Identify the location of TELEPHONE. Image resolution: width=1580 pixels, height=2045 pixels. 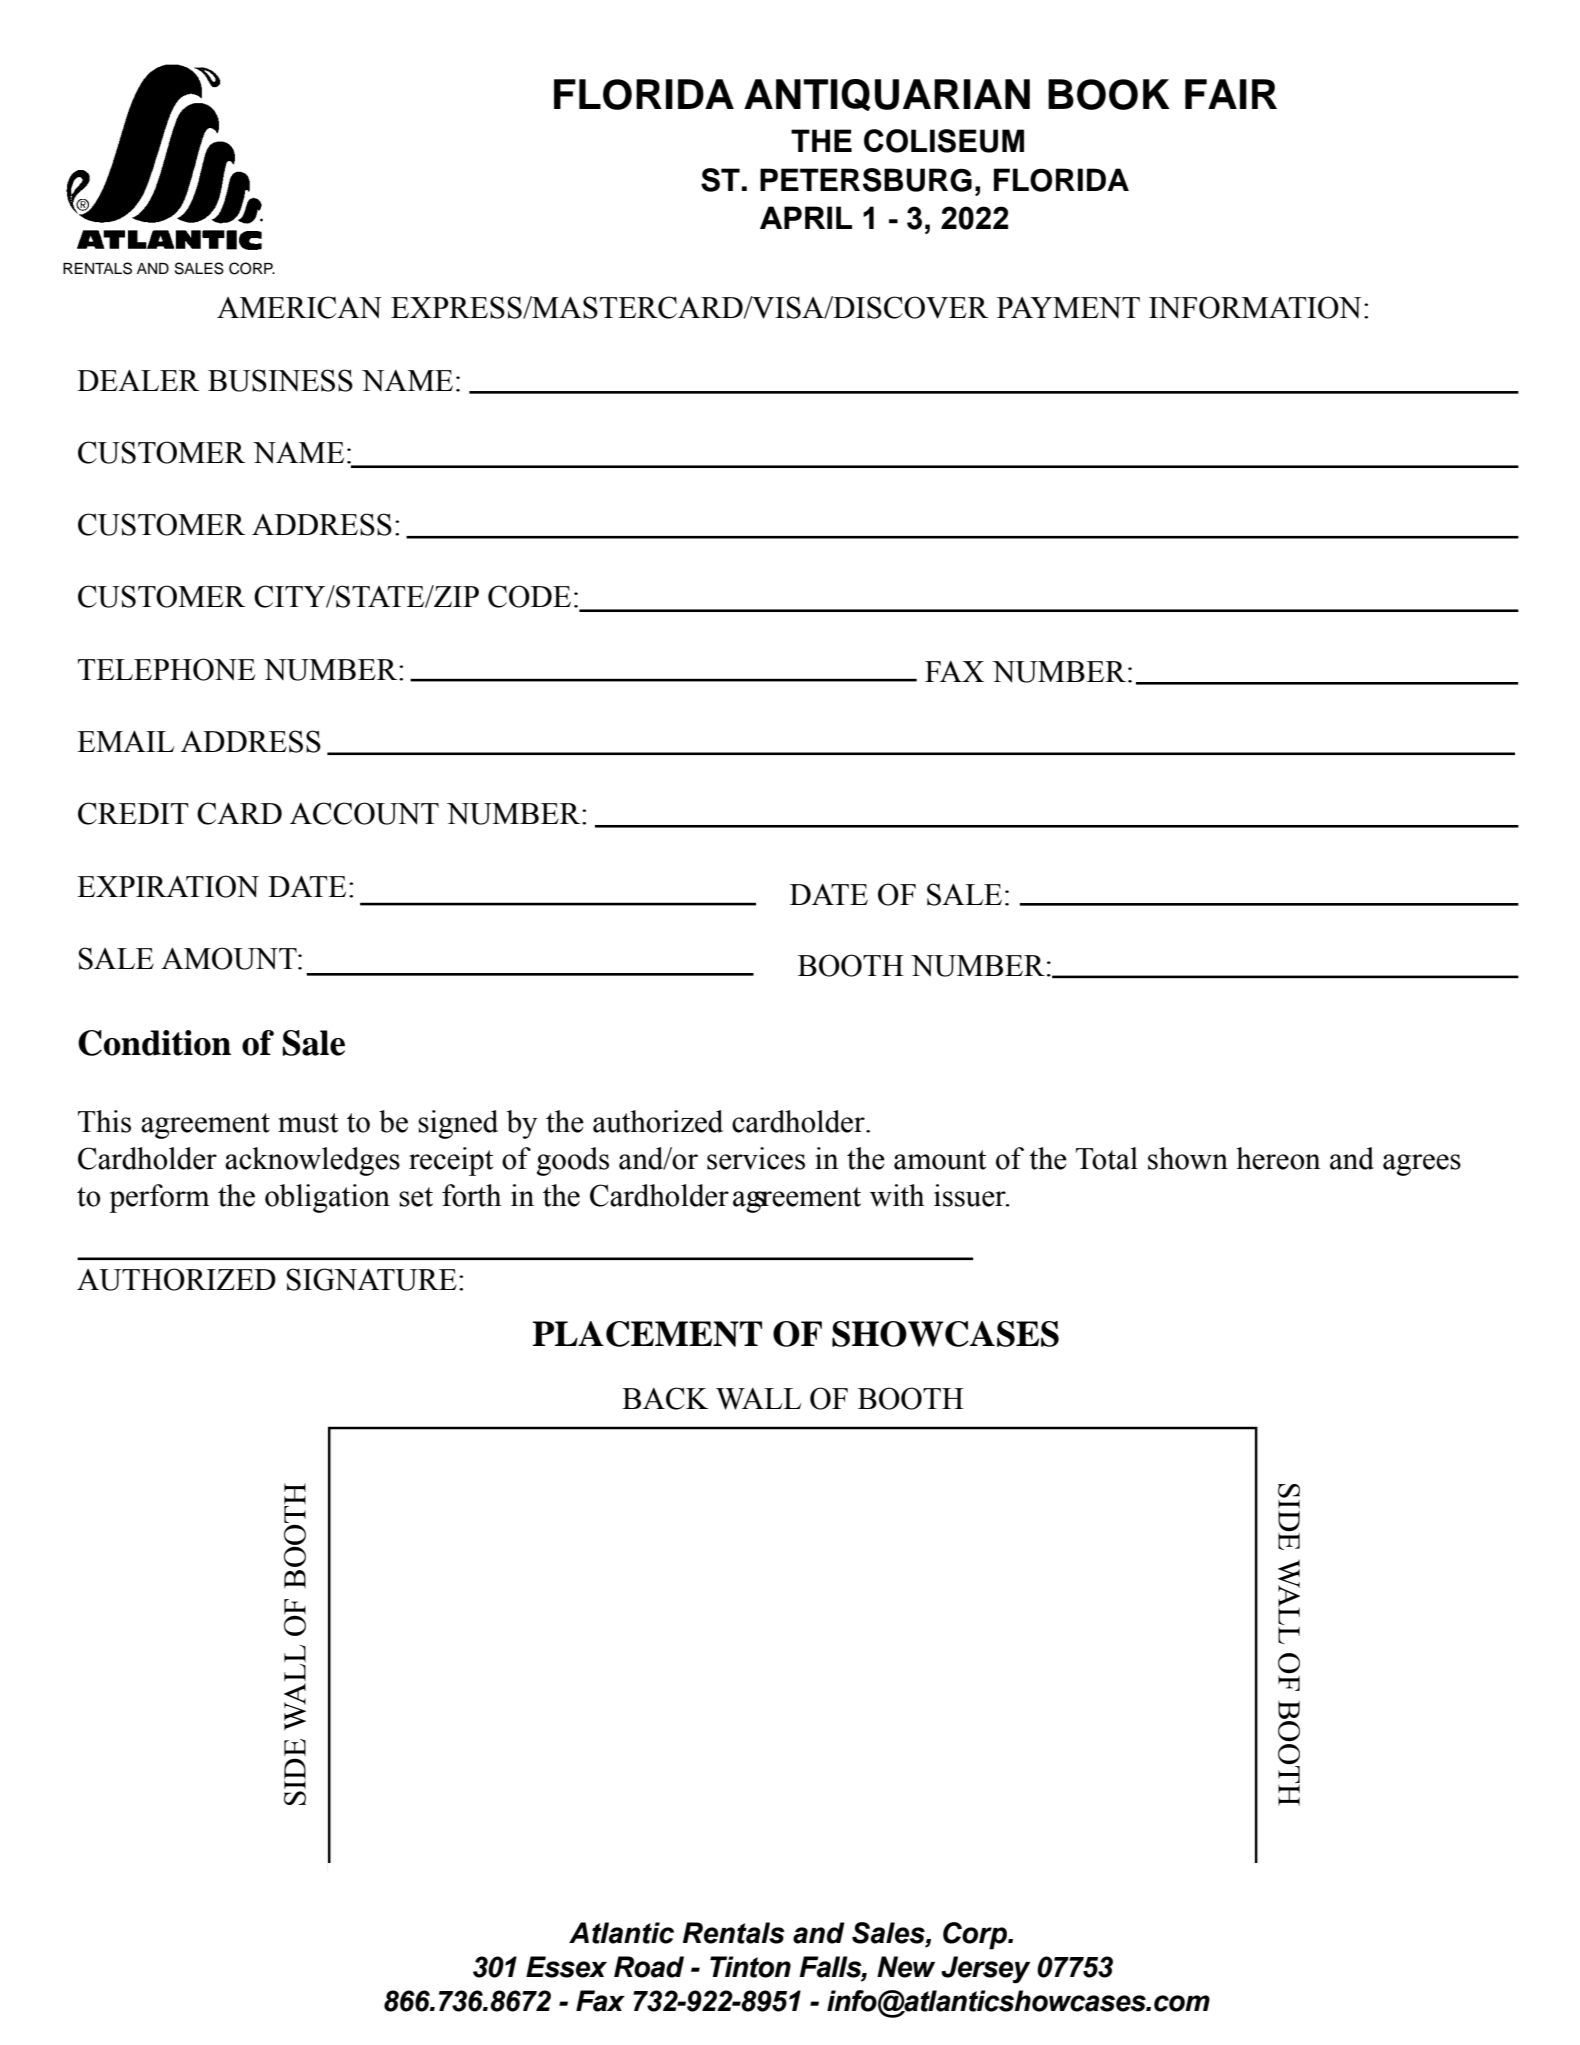
(166, 669).
